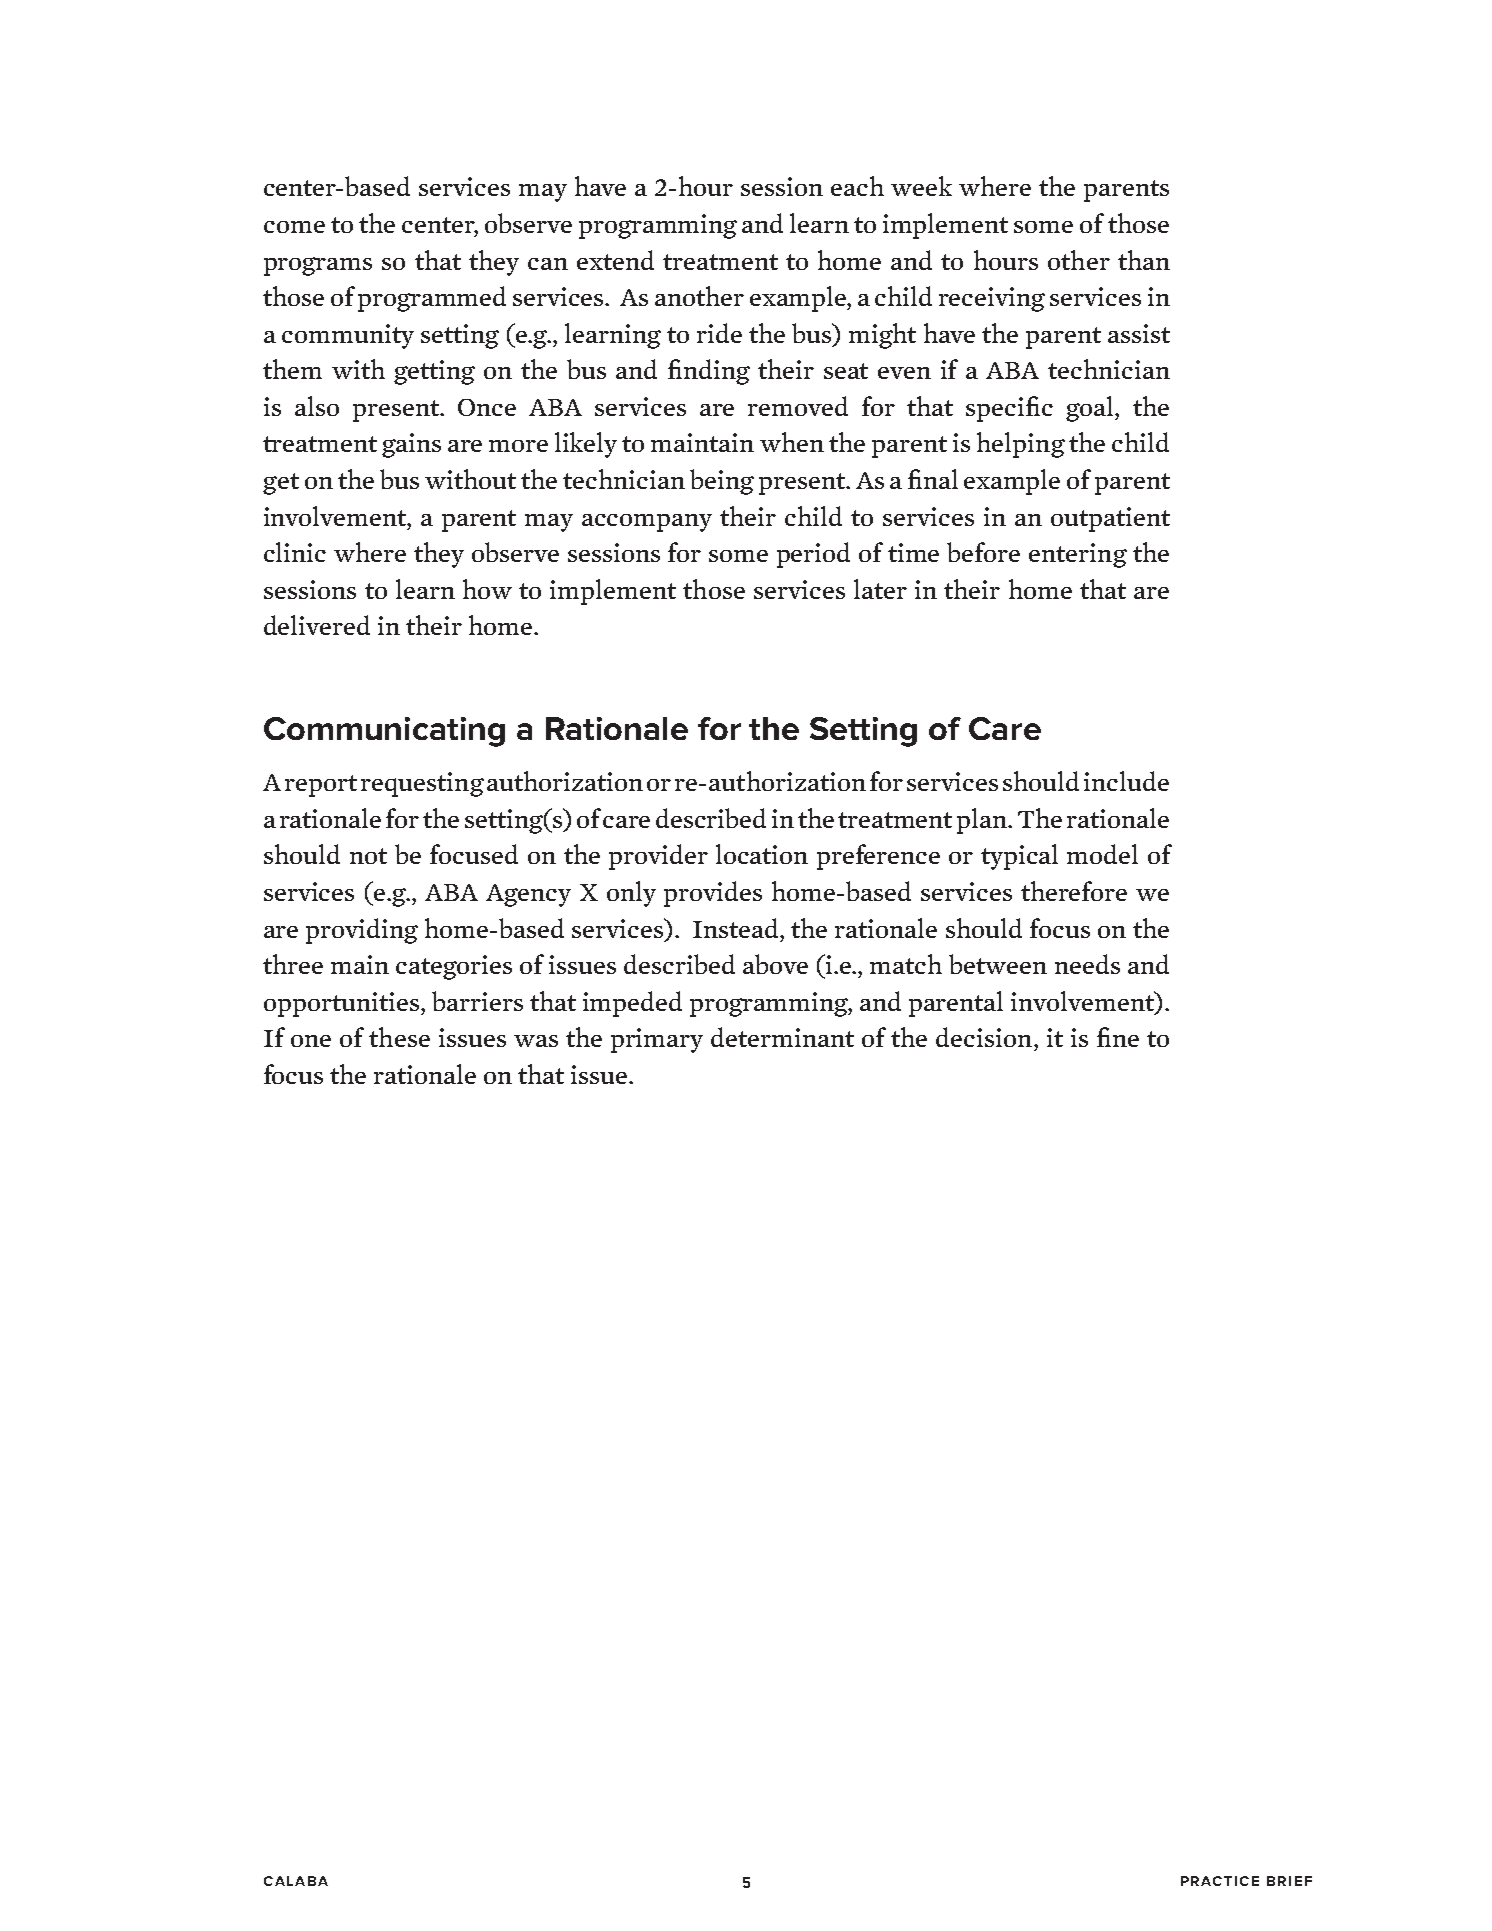 The height and width of the image is (1931, 1492). What do you see at coordinates (985, 1037) in the image?
I see `decision` at bounding box center [985, 1037].
